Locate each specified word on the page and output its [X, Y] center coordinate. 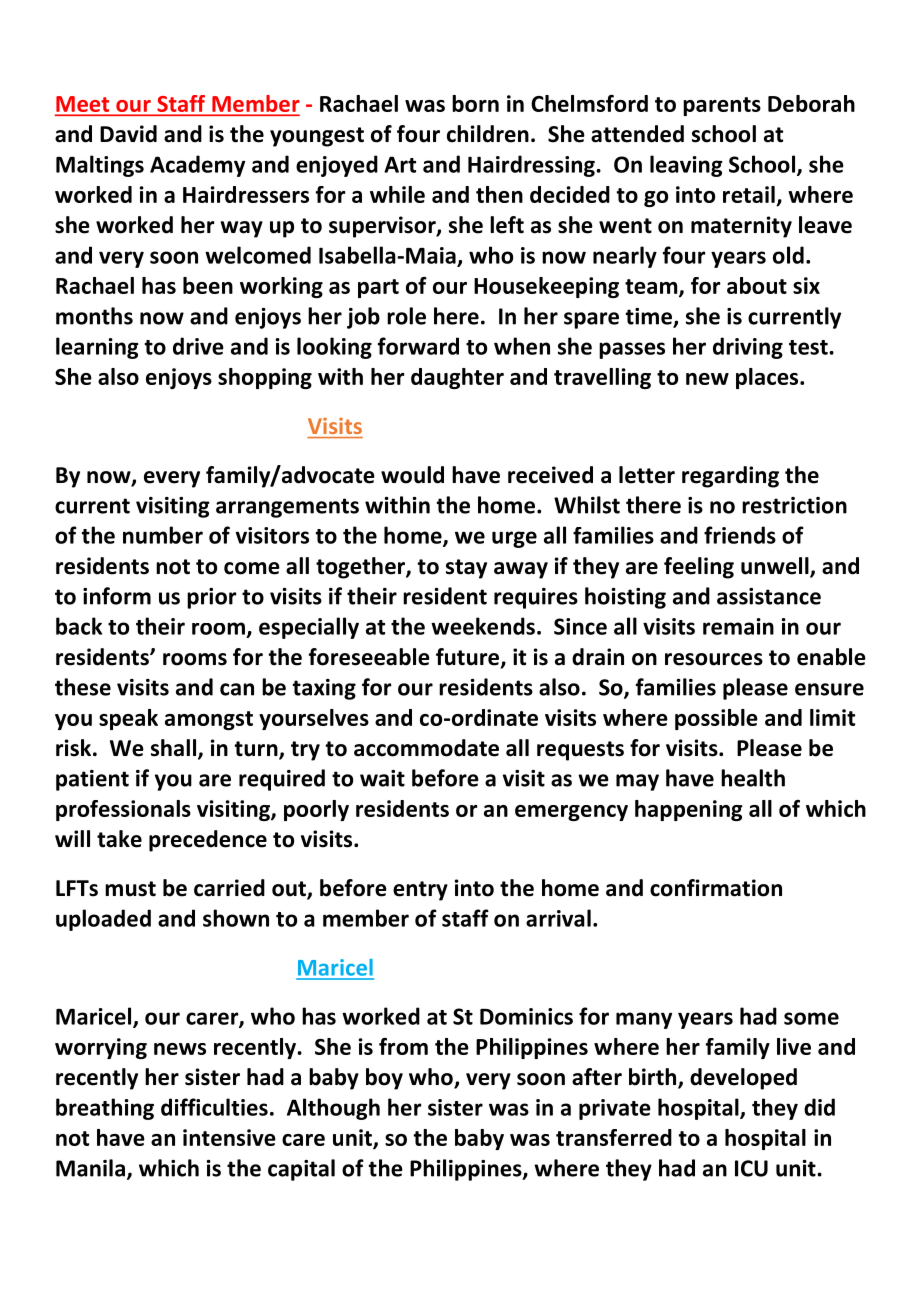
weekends [483, 626]
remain [738, 626]
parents [722, 106]
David [128, 134]
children [488, 134]
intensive [229, 1137]
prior [211, 598]
